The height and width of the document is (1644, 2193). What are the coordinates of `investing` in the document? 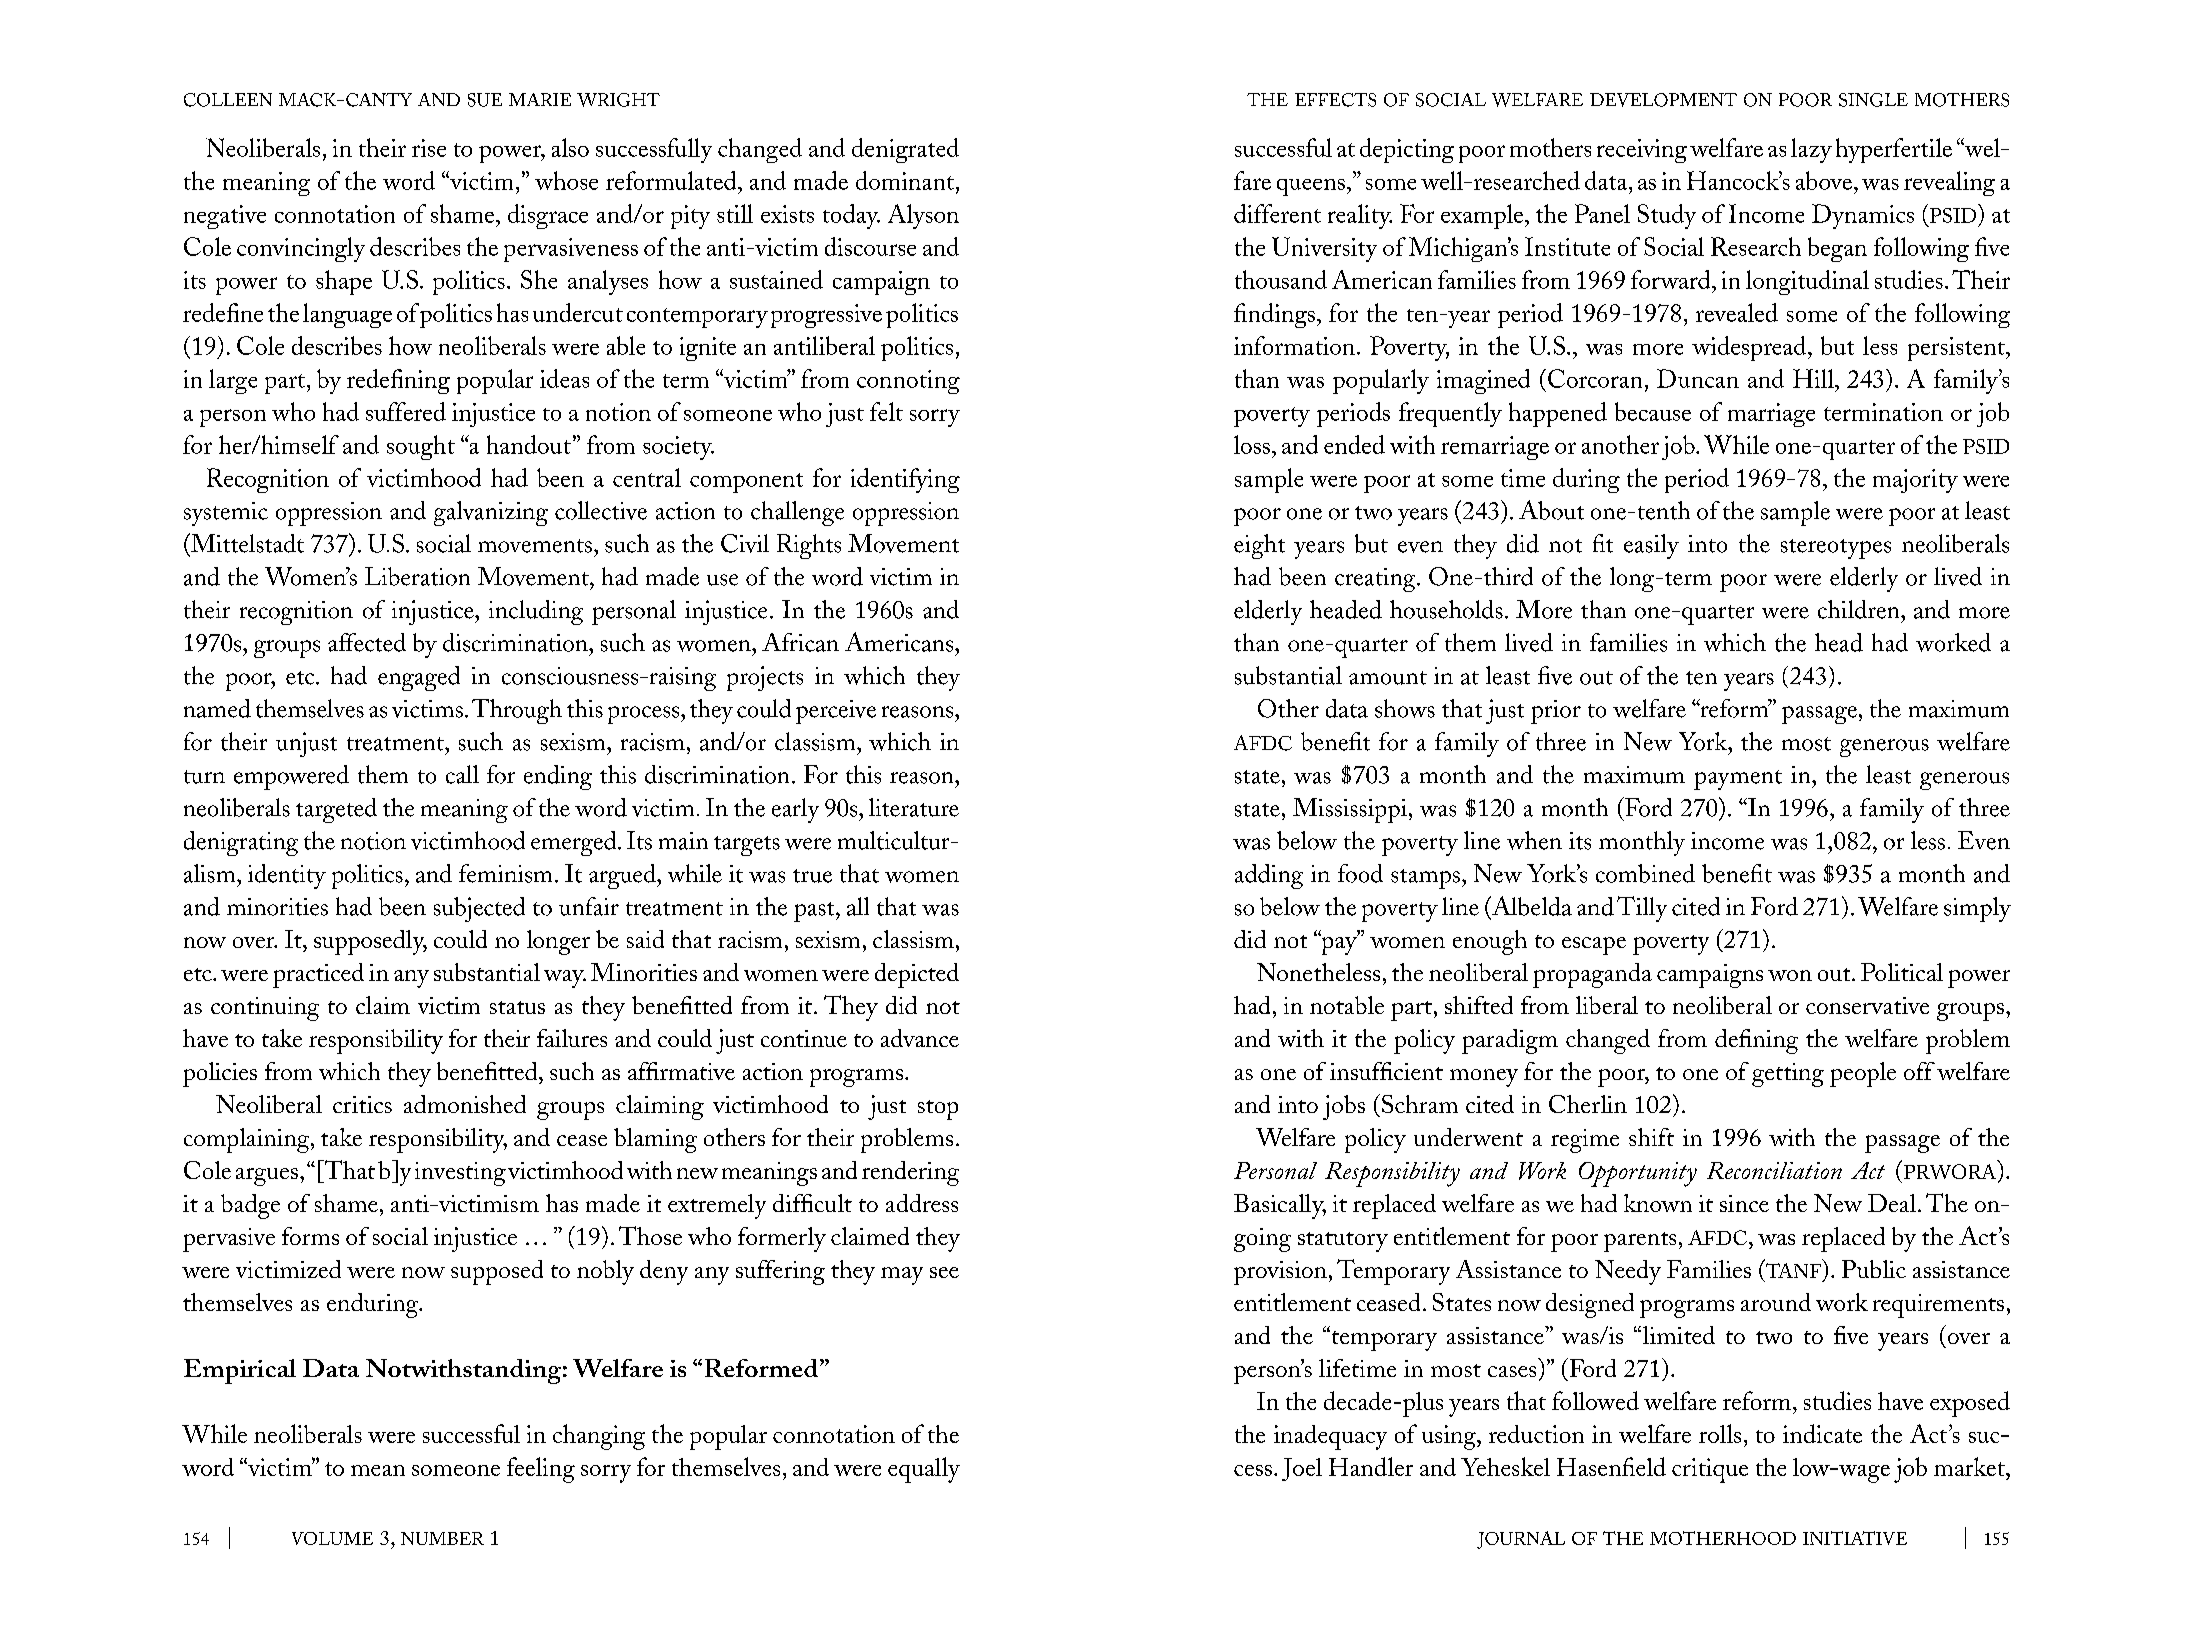 It's located at (460, 1174).
